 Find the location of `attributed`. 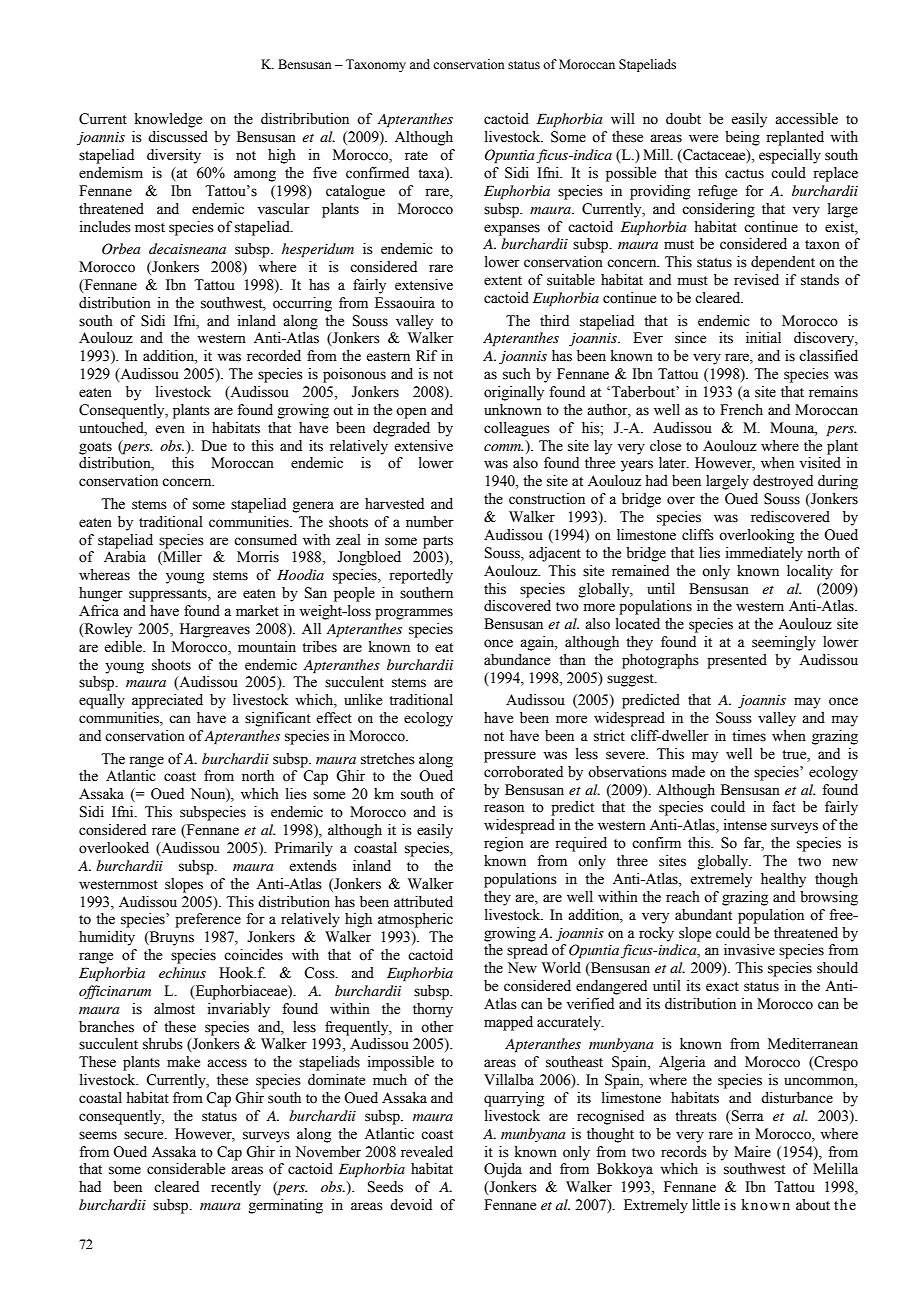

attributed is located at coordinates (423, 902).
